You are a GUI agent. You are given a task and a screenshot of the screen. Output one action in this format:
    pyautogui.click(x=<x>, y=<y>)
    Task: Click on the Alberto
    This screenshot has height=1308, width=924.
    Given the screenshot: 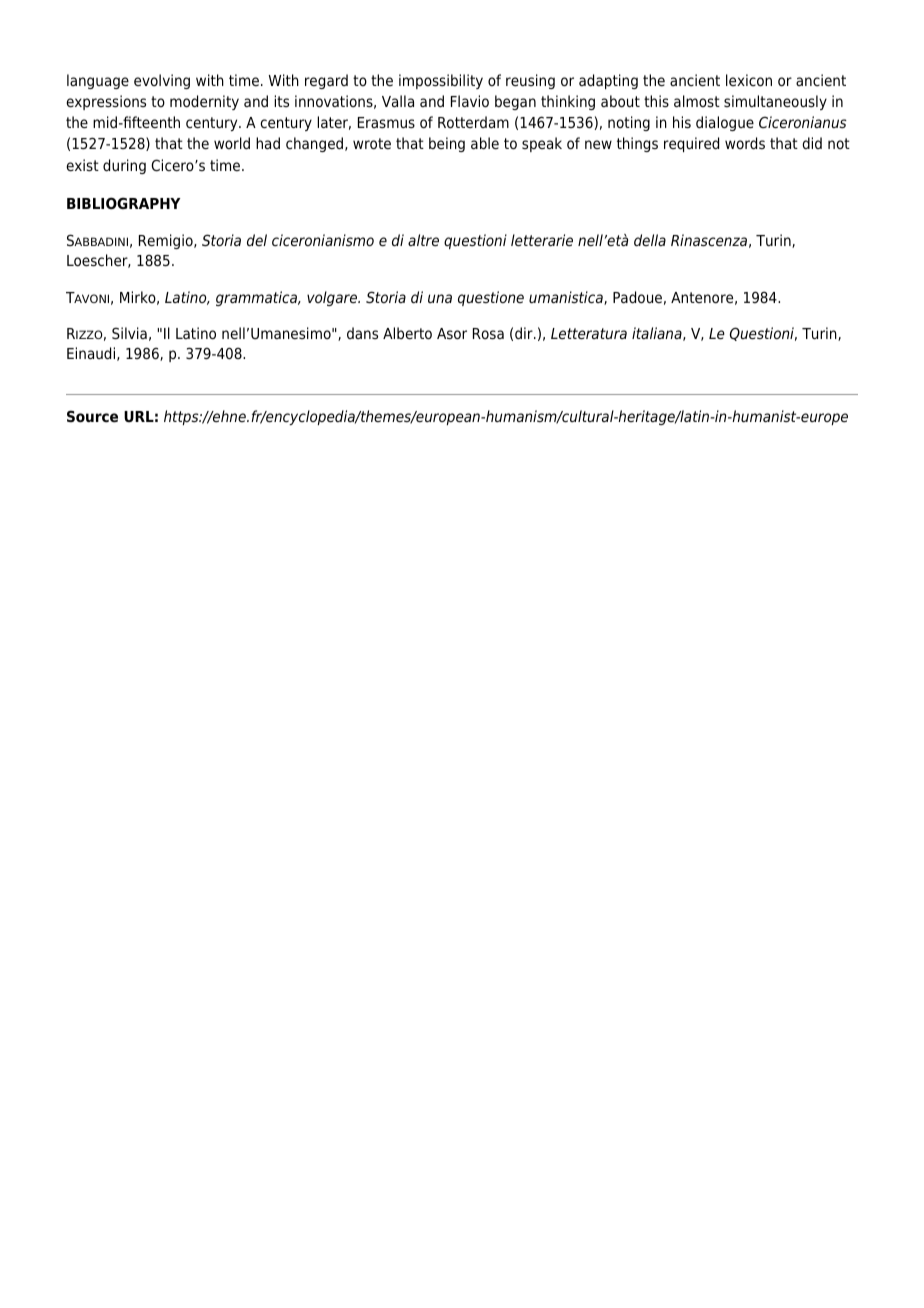 What is the action you would take?
    pyautogui.click(x=407, y=333)
